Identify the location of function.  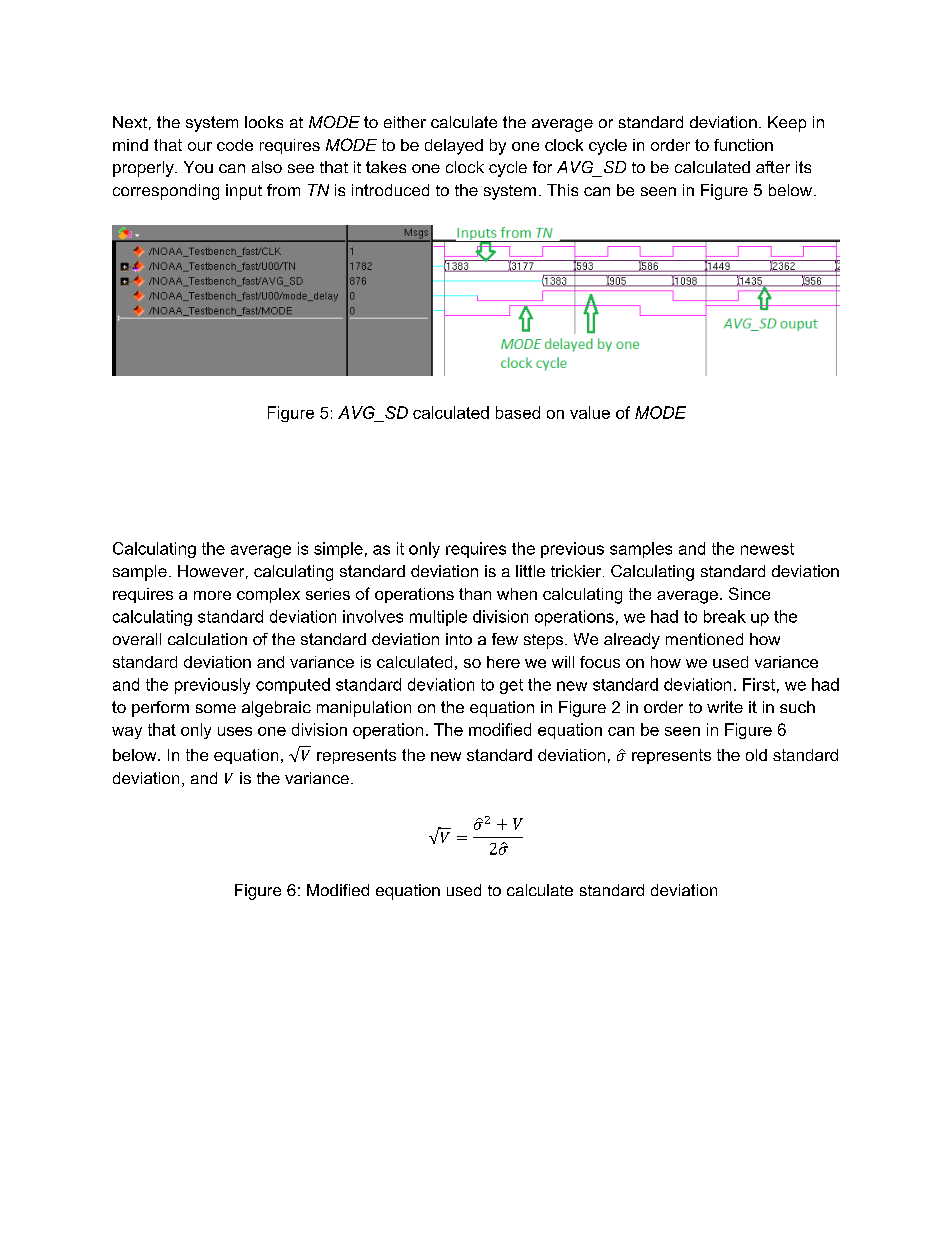
(743, 145).
